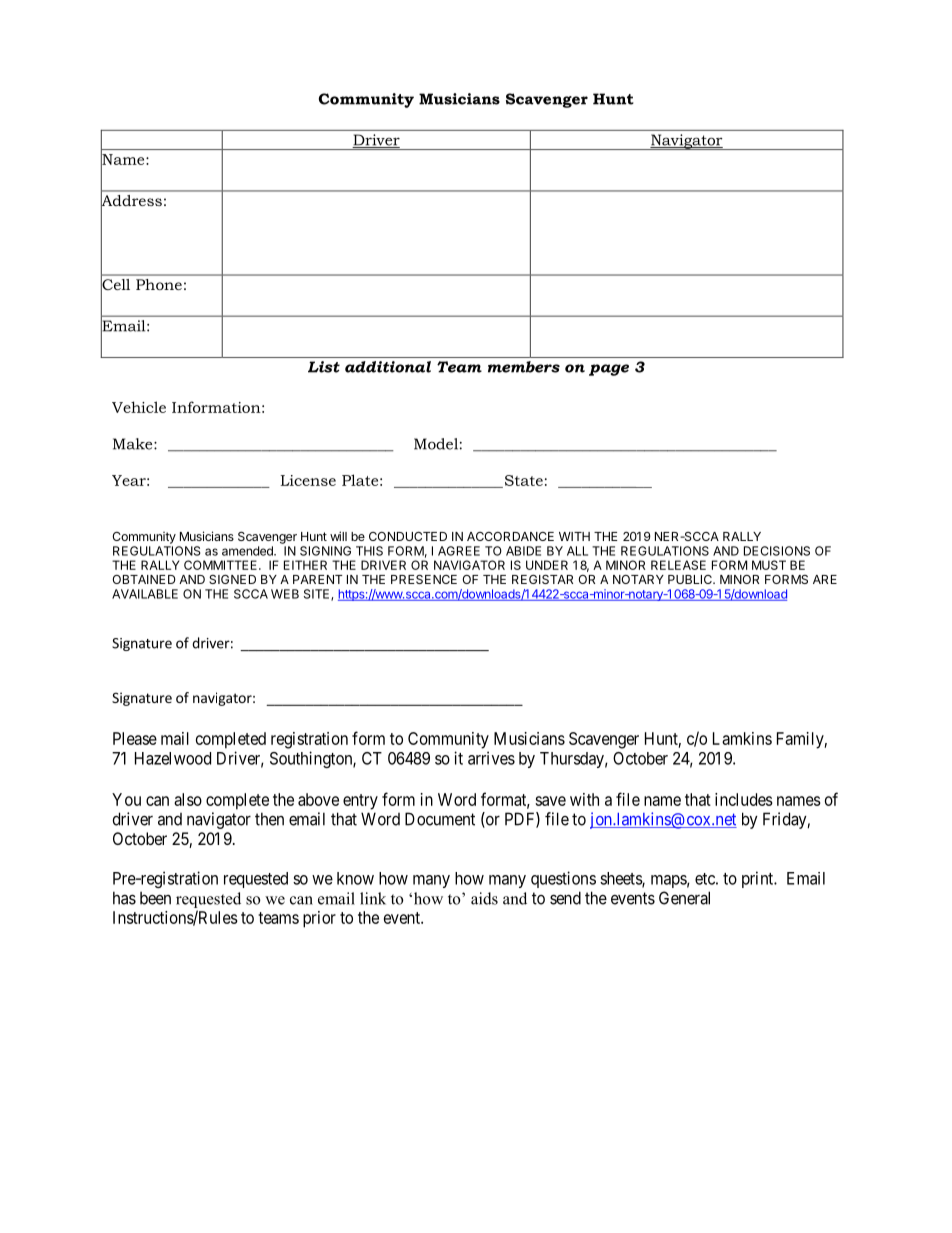  Describe the element at coordinates (388, 367) in the screenshot. I see `additional` at that location.
